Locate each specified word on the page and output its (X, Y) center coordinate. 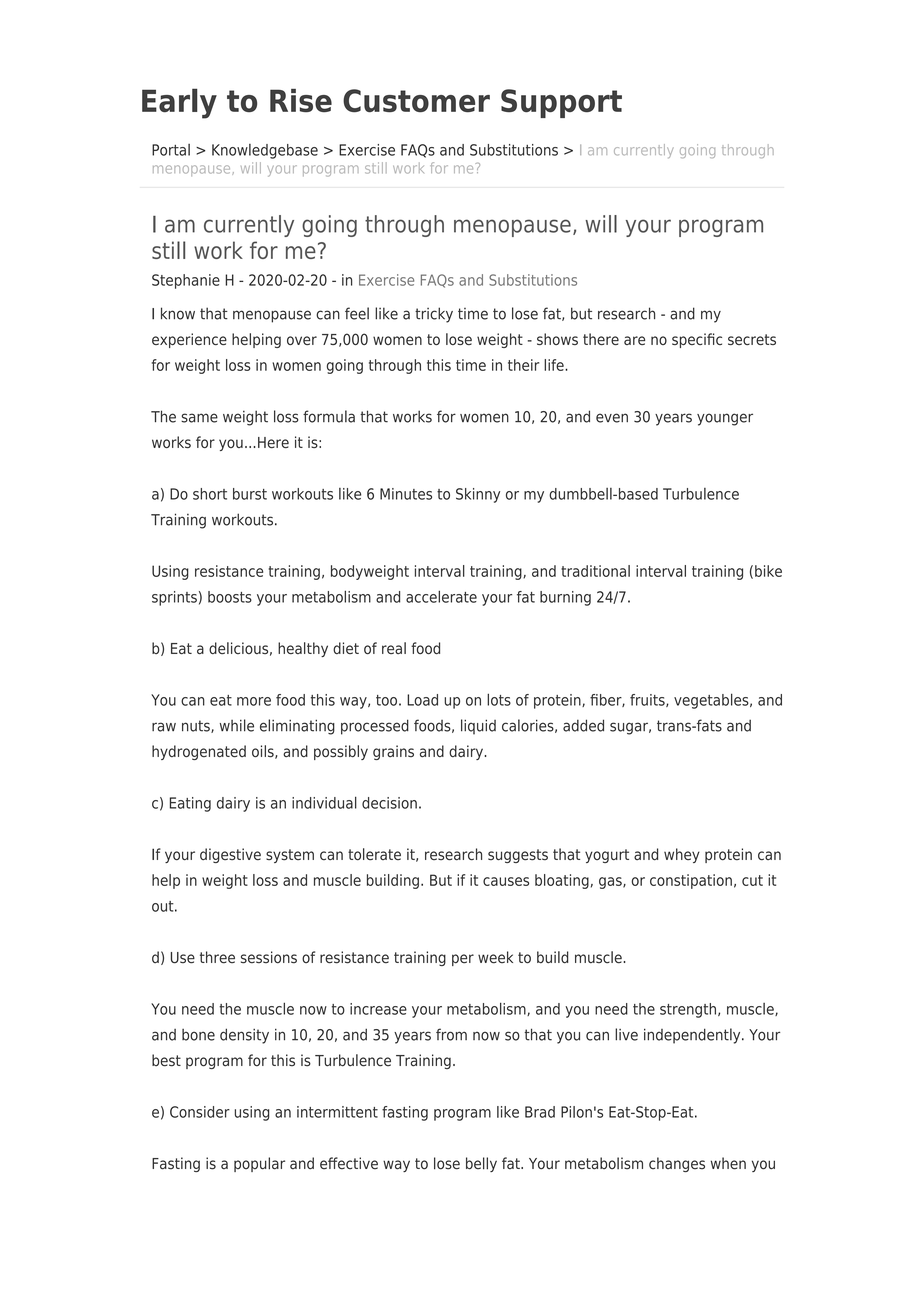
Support (561, 103)
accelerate (441, 596)
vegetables (712, 701)
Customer (416, 101)
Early (179, 103)
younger (725, 419)
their (523, 365)
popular (259, 1164)
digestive (230, 855)
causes (506, 881)
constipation (691, 881)
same (199, 418)
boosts (230, 597)
